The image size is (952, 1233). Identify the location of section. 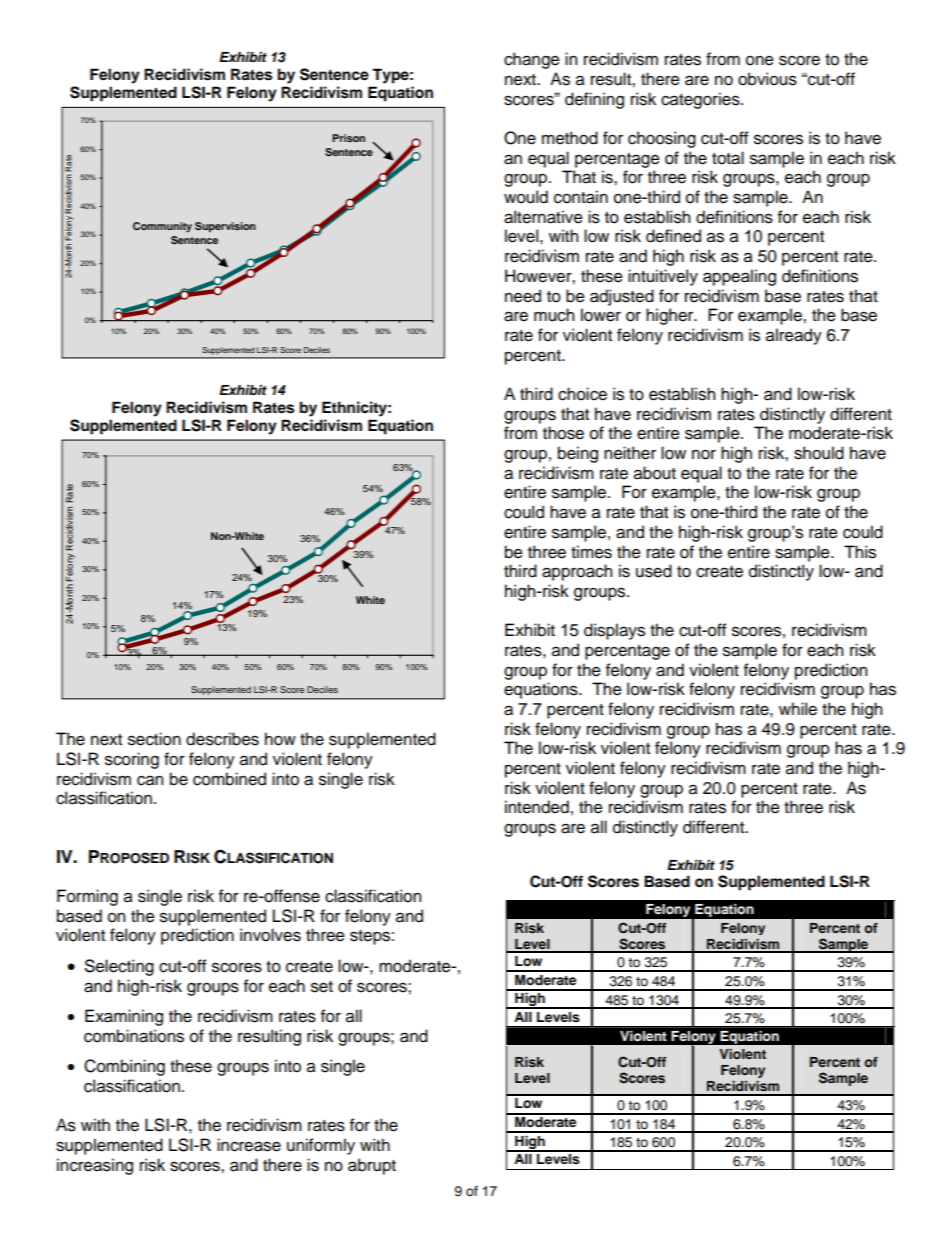
(154, 739).
